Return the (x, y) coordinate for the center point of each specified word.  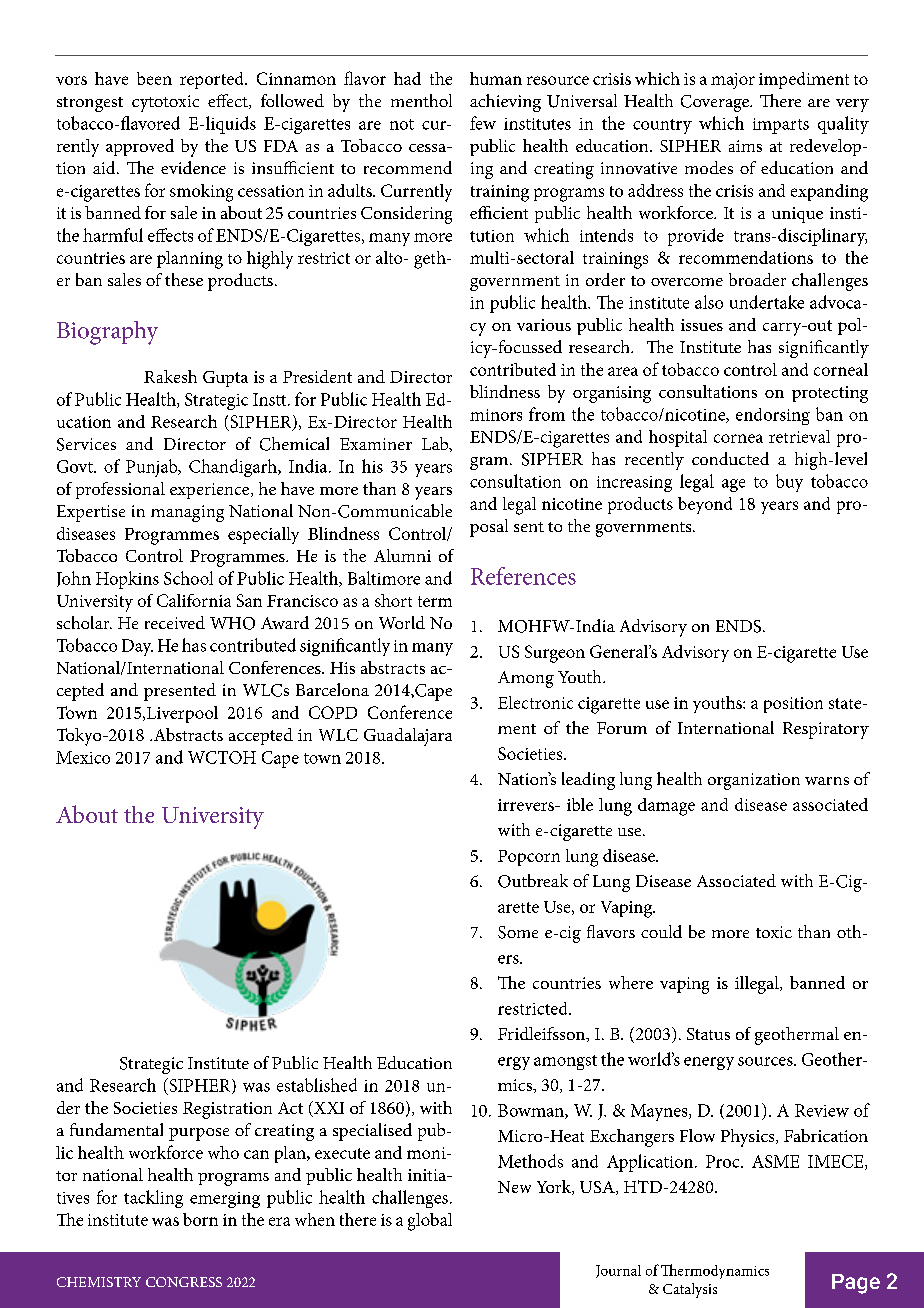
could (661, 931)
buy (789, 483)
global (430, 1222)
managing (187, 513)
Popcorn (529, 858)
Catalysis (690, 1290)
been (154, 78)
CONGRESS (184, 1282)
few (483, 123)
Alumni (402, 555)
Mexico (83, 757)
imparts (781, 126)
